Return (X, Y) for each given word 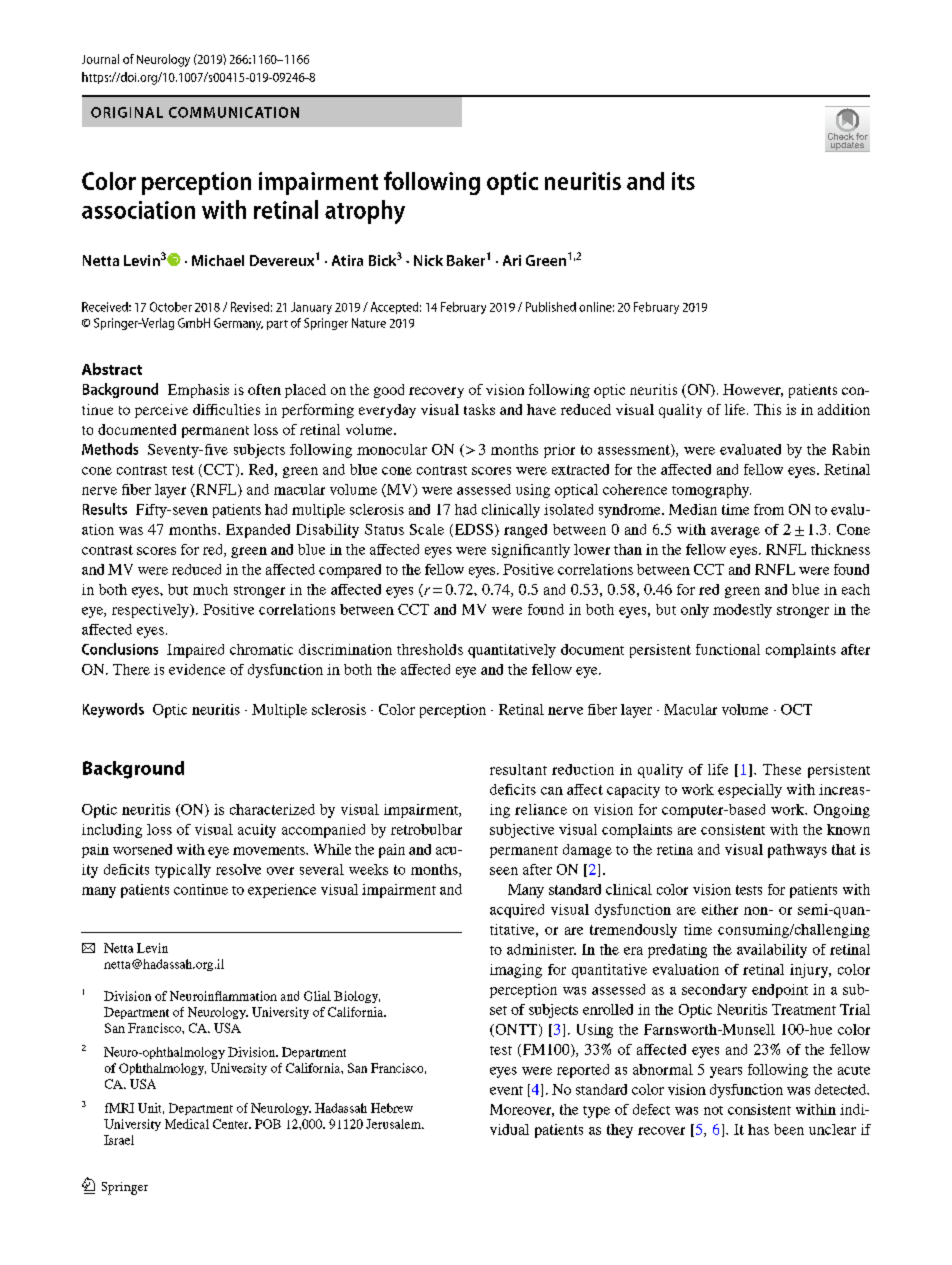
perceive (161, 411)
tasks (479, 409)
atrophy (365, 212)
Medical (187, 1124)
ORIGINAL (127, 112)
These (782, 769)
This (767, 409)
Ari (512, 260)
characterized (272, 809)
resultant (518, 769)
